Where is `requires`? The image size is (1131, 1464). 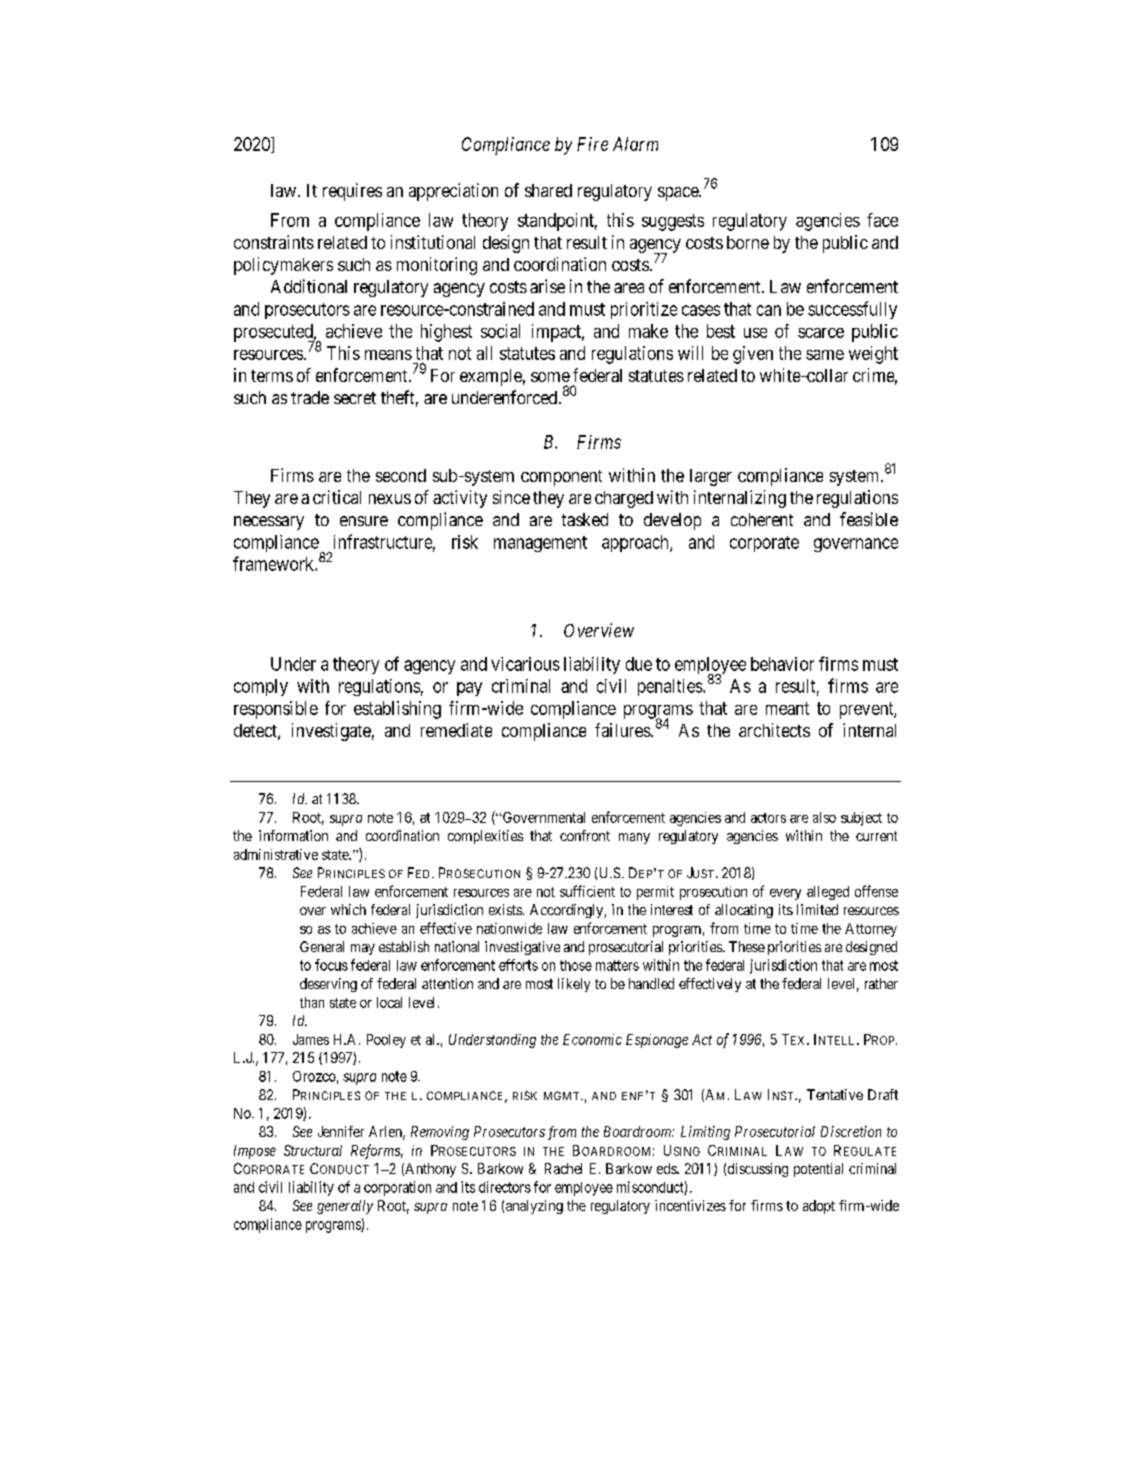 requires is located at coordinates (352, 192).
